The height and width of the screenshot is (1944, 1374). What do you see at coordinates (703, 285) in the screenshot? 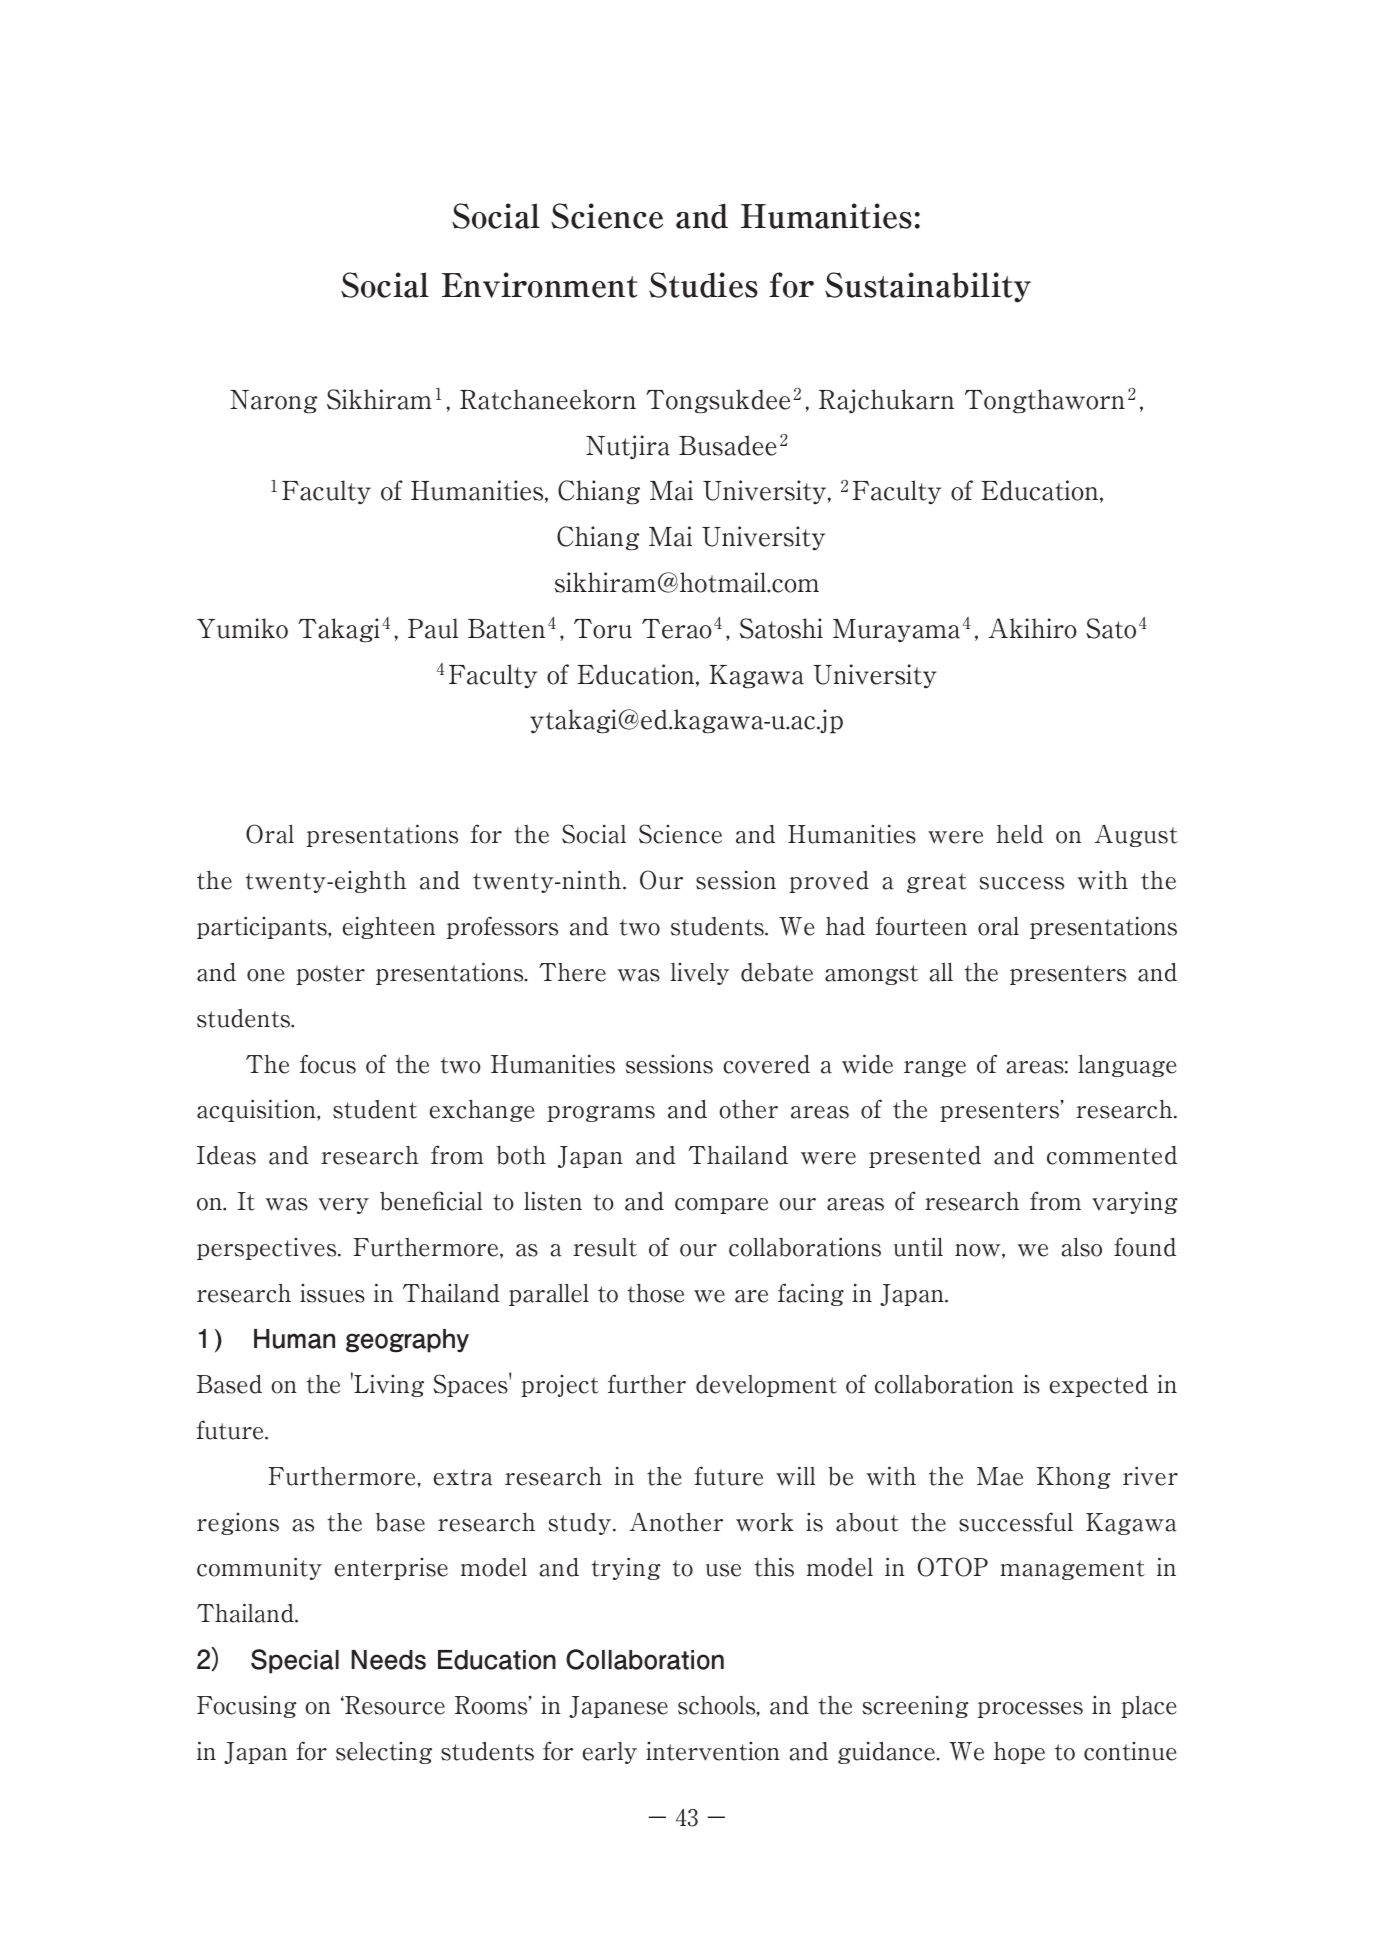
I see `Studies` at bounding box center [703, 285].
